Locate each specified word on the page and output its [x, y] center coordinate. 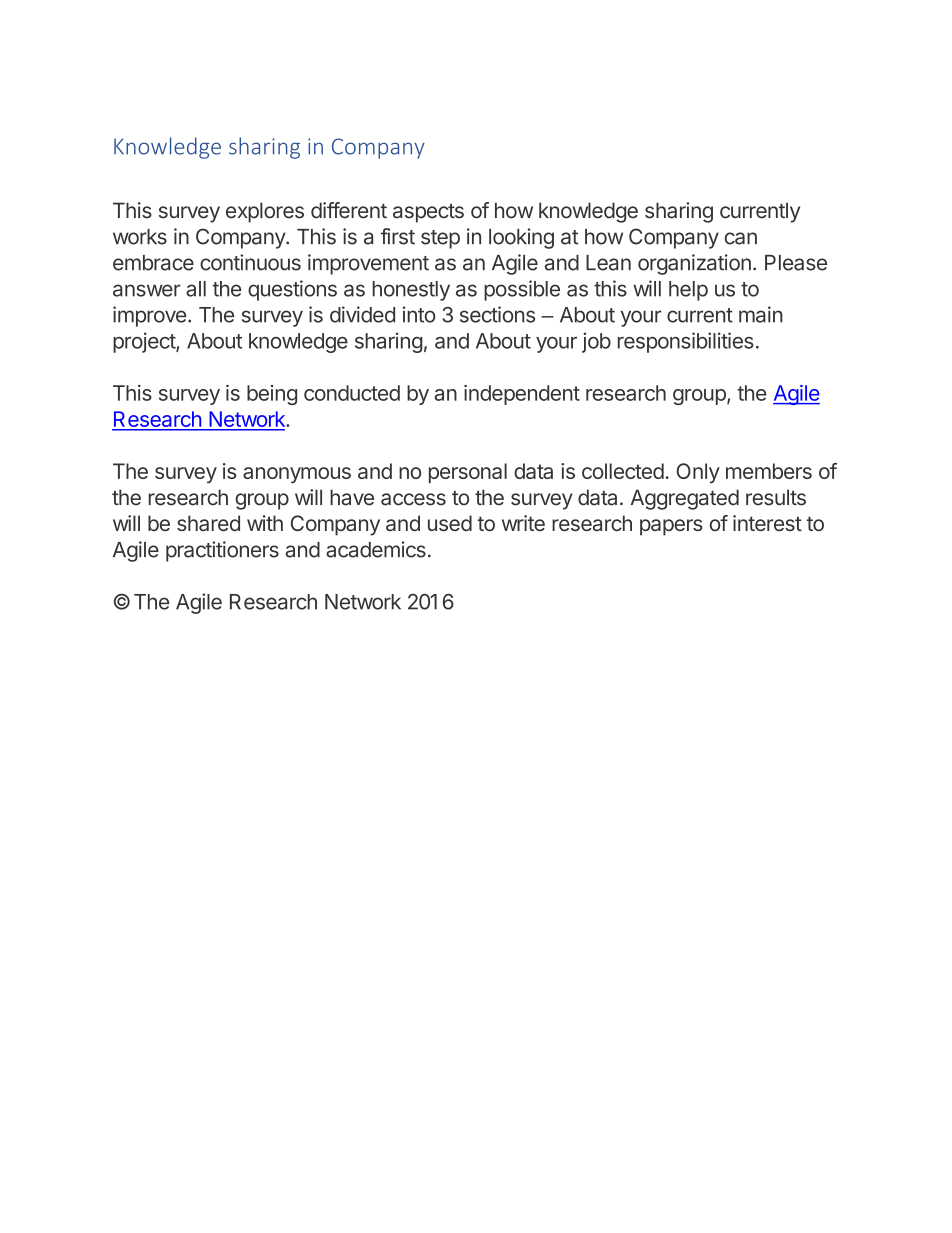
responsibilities [686, 342]
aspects [428, 213]
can [741, 238]
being [272, 395]
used [450, 523]
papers [671, 527]
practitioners [222, 551]
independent [522, 395]
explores [265, 212]
